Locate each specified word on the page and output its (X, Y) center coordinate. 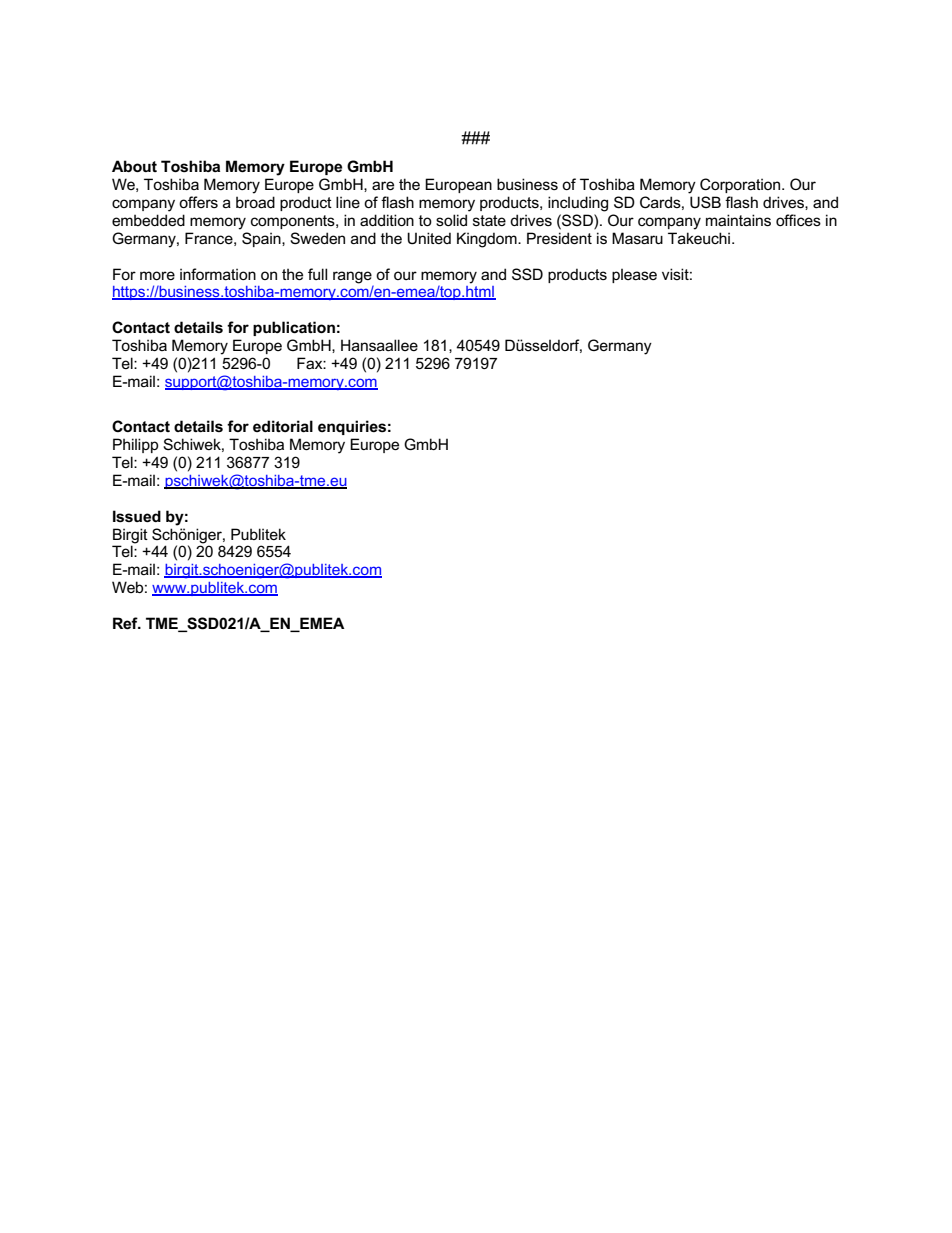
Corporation (741, 185)
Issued (137, 516)
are (383, 185)
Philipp (136, 445)
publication (294, 328)
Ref (126, 623)
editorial (283, 426)
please (634, 276)
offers (198, 202)
